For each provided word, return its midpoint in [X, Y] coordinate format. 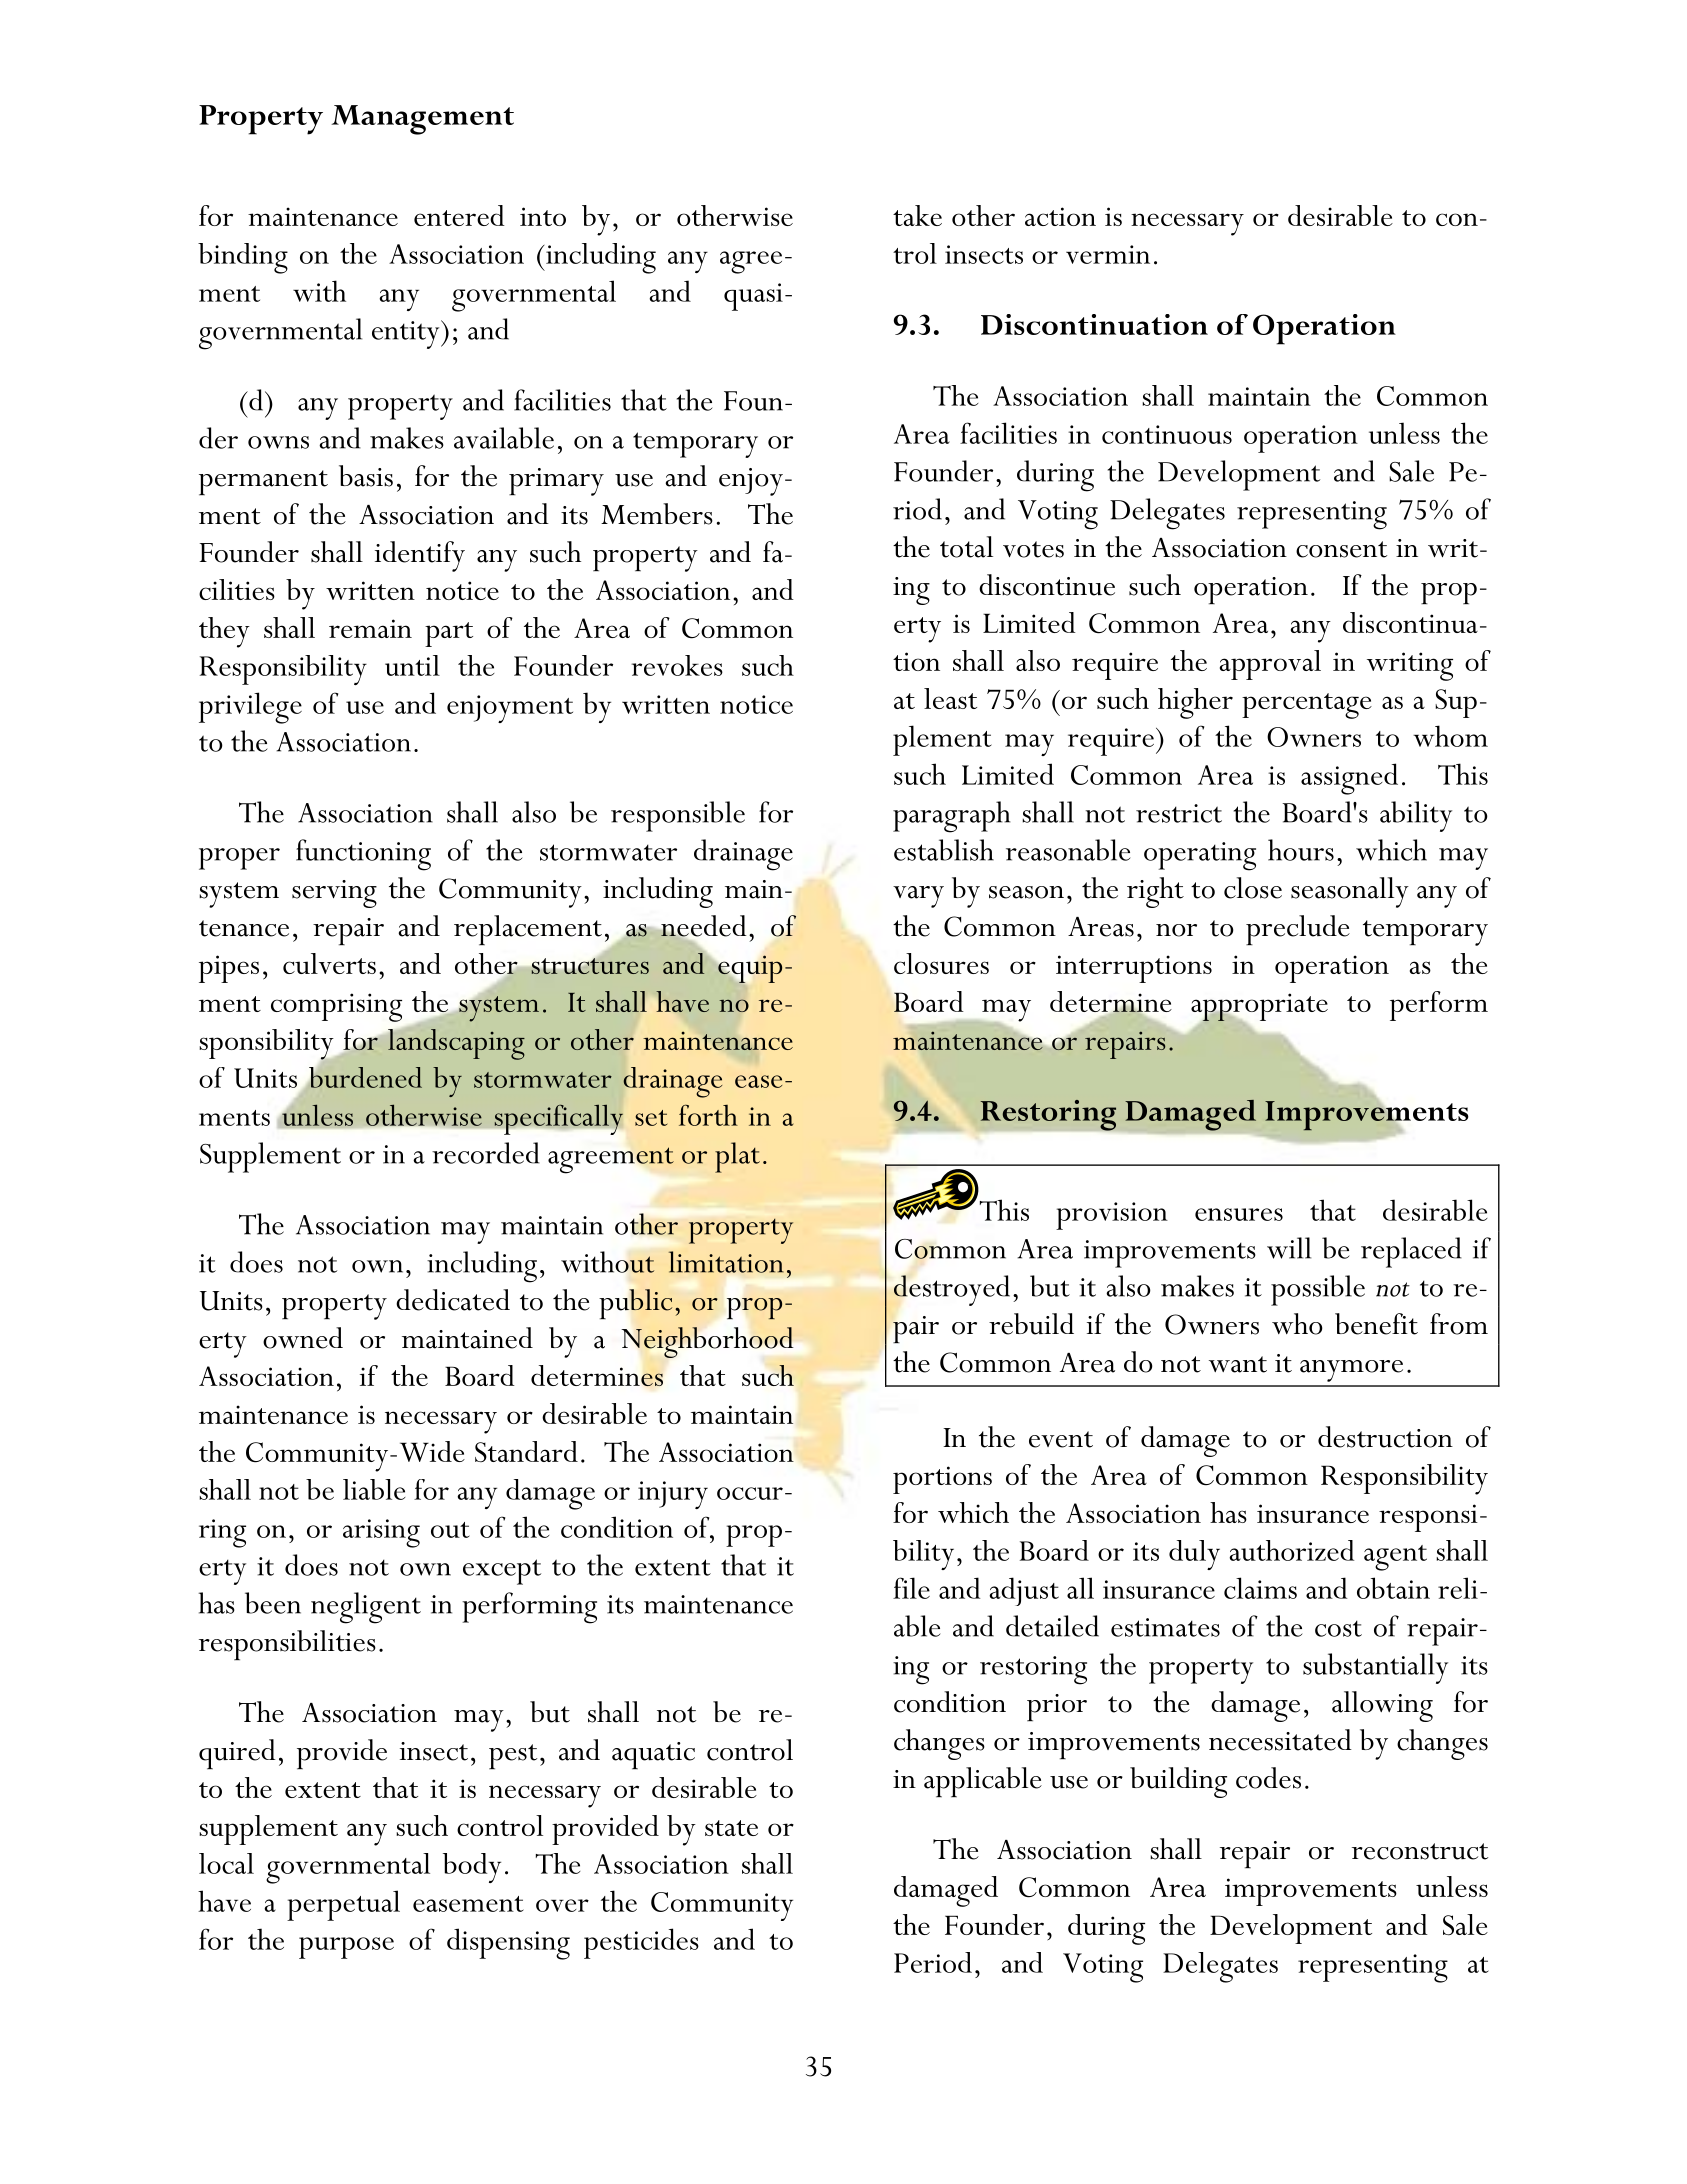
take [917, 215]
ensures [1239, 1214]
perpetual [343, 1905]
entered [459, 215]
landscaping [455, 1043]
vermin [1108, 254]
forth [708, 1115]
